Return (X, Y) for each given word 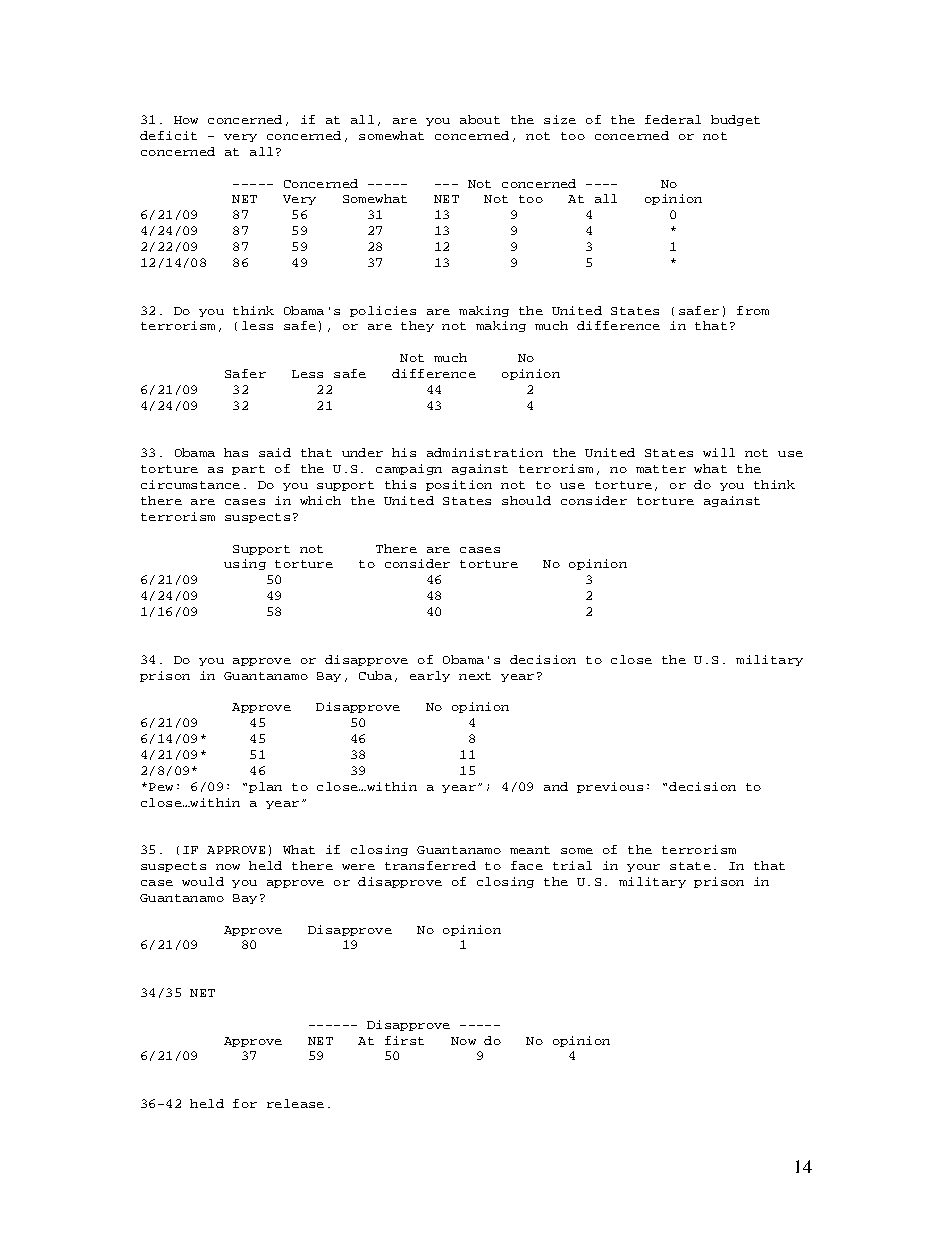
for (245, 1103)
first (404, 1040)
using (245, 564)
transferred (430, 865)
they (417, 326)
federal (673, 119)
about (480, 119)
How (186, 120)
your (643, 868)
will (719, 452)
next (475, 676)
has (236, 452)
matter (661, 469)
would (203, 881)
